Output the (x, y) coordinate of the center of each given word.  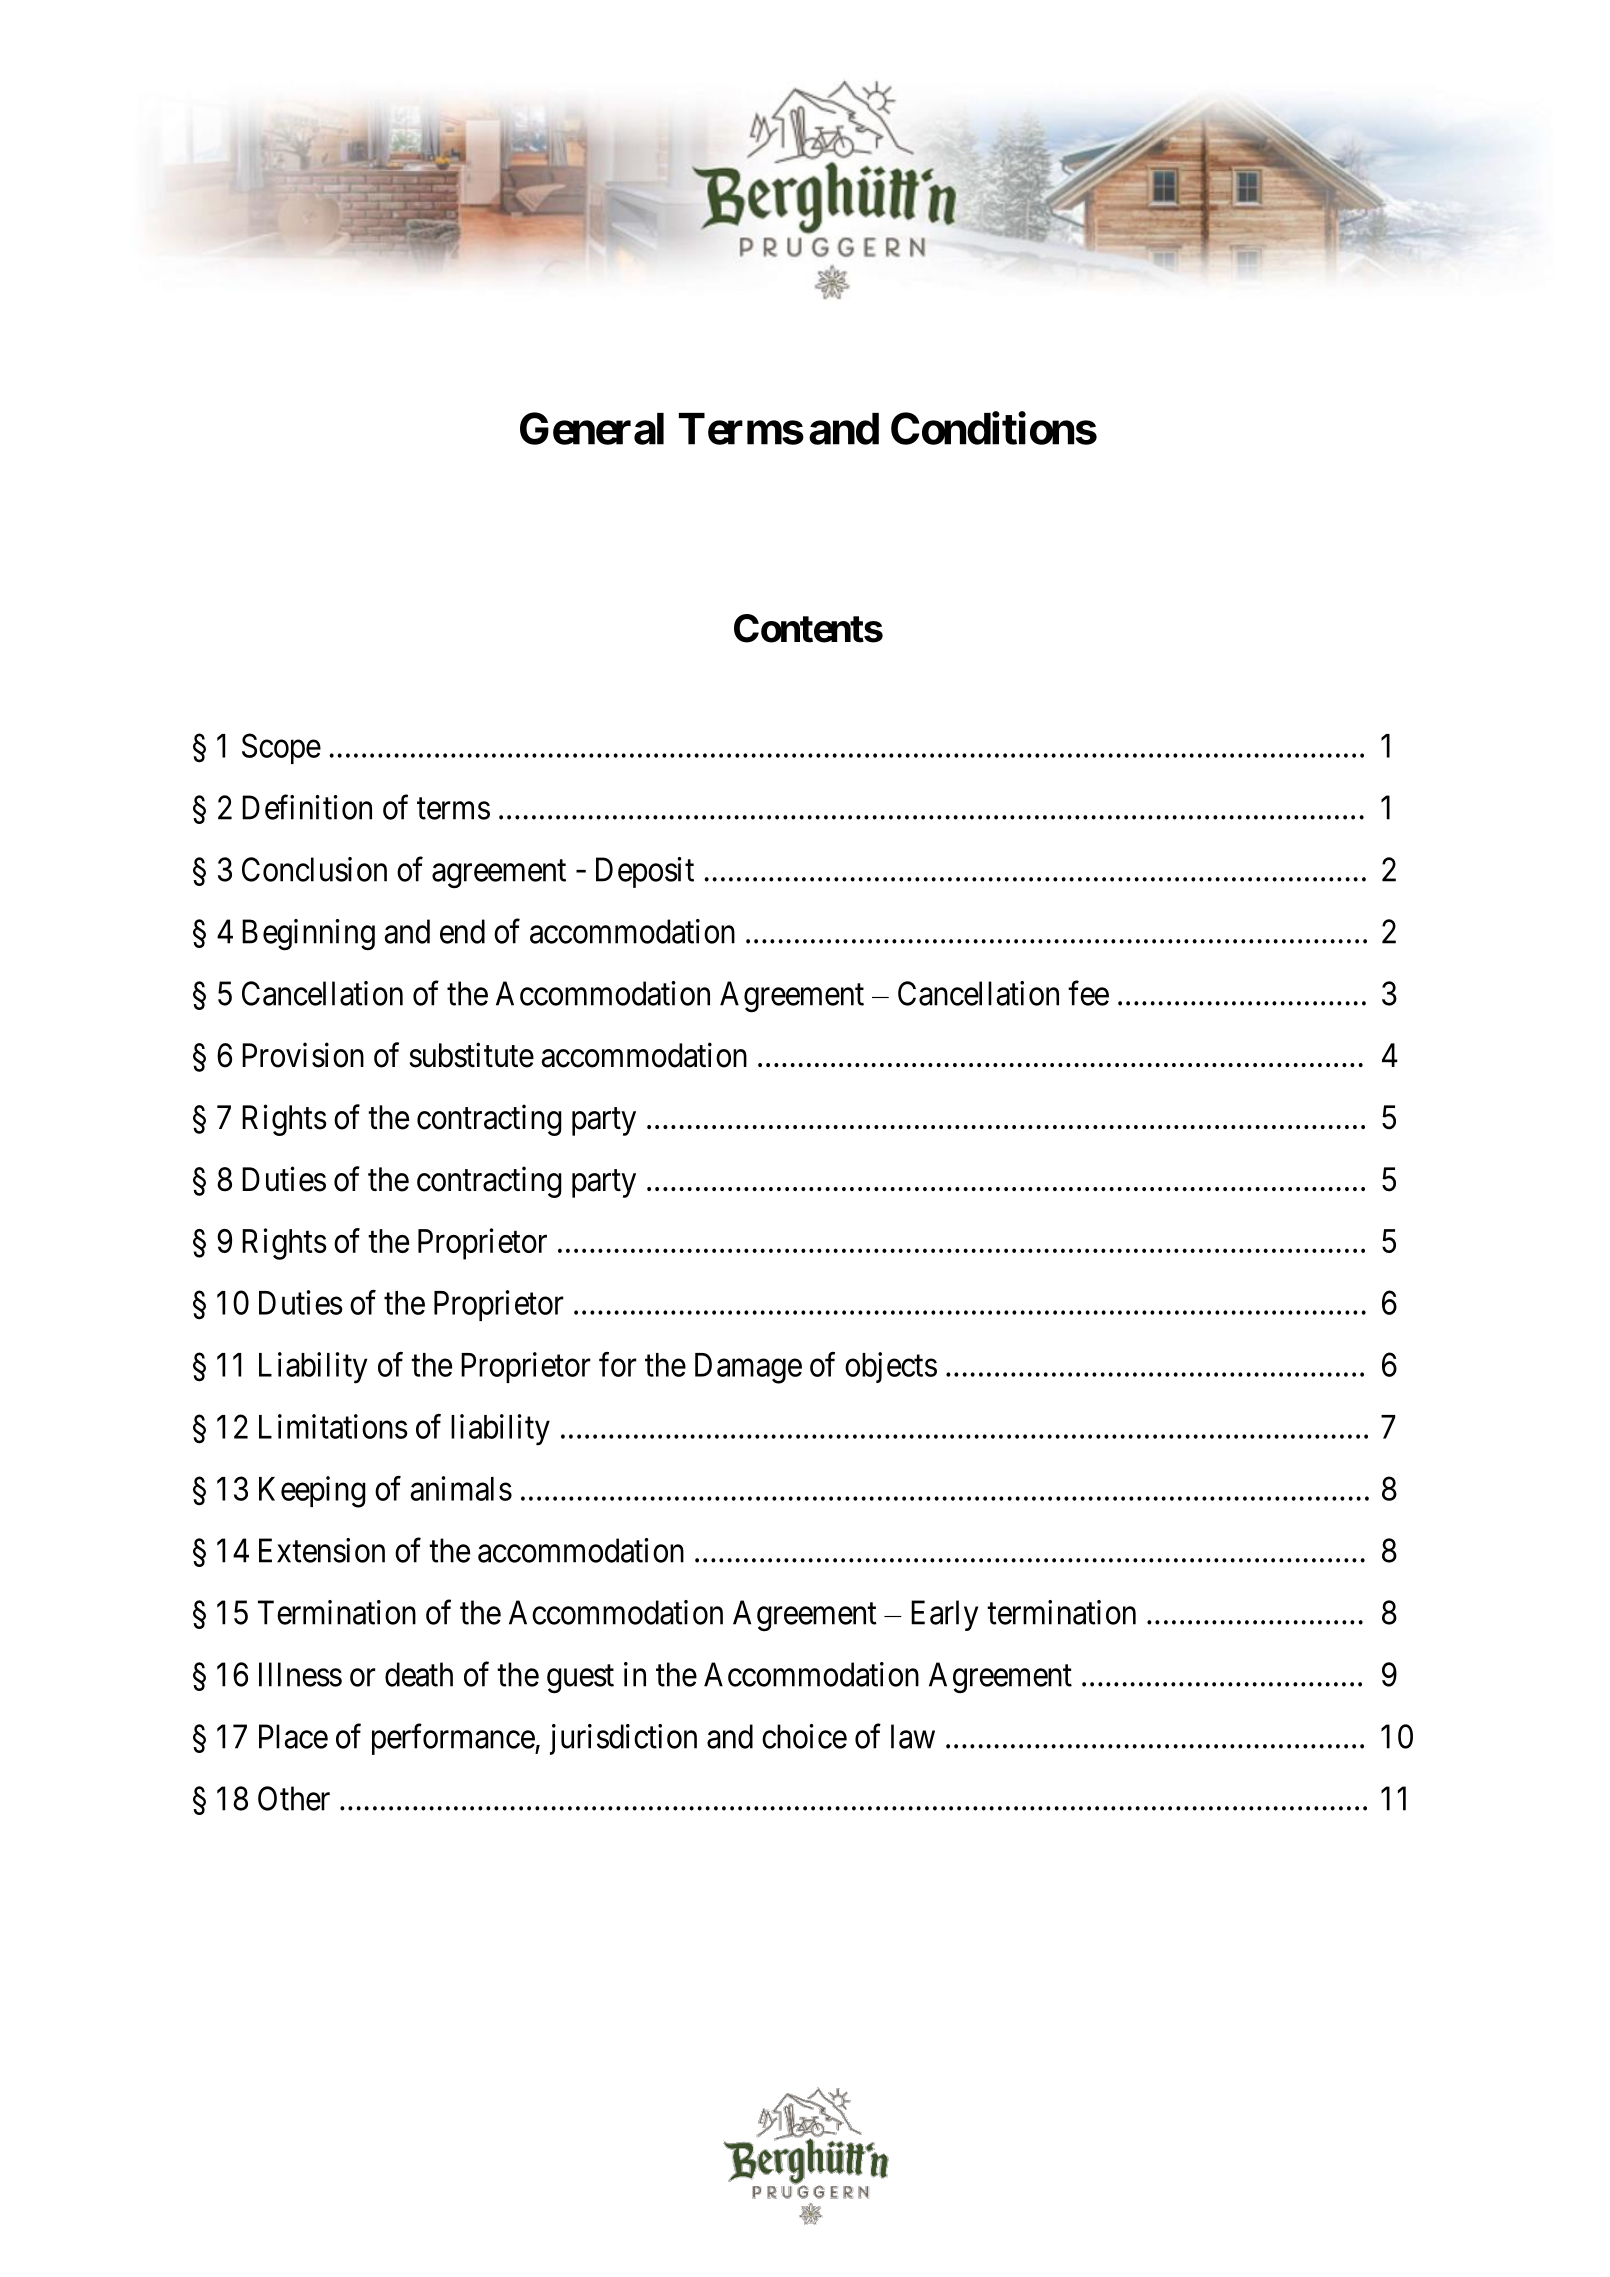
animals (461, 1488)
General (592, 428)
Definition (307, 807)
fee (1088, 993)
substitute (471, 1055)
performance (454, 1739)
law (913, 1736)
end (462, 931)
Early (944, 1615)
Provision (303, 1055)
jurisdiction (623, 1739)
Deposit (645, 872)
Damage (748, 1368)
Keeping (312, 1492)
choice (804, 1736)
